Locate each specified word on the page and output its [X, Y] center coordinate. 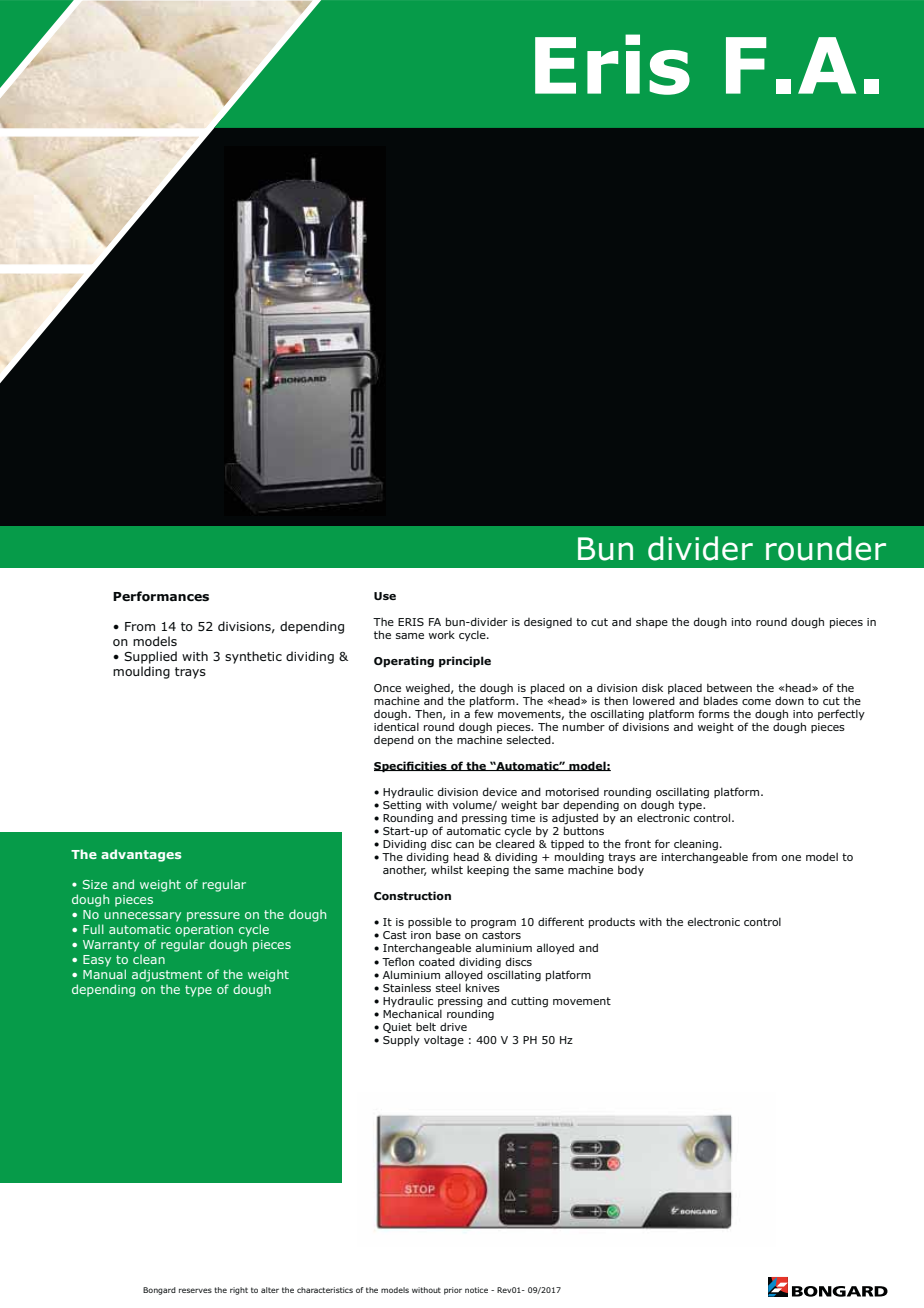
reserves [195, 1290]
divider [700, 548]
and [497, 1000]
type [198, 991]
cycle [517, 830]
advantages [141, 855]
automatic [474, 831]
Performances [161, 596]
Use [385, 596]
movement [582, 1001]
